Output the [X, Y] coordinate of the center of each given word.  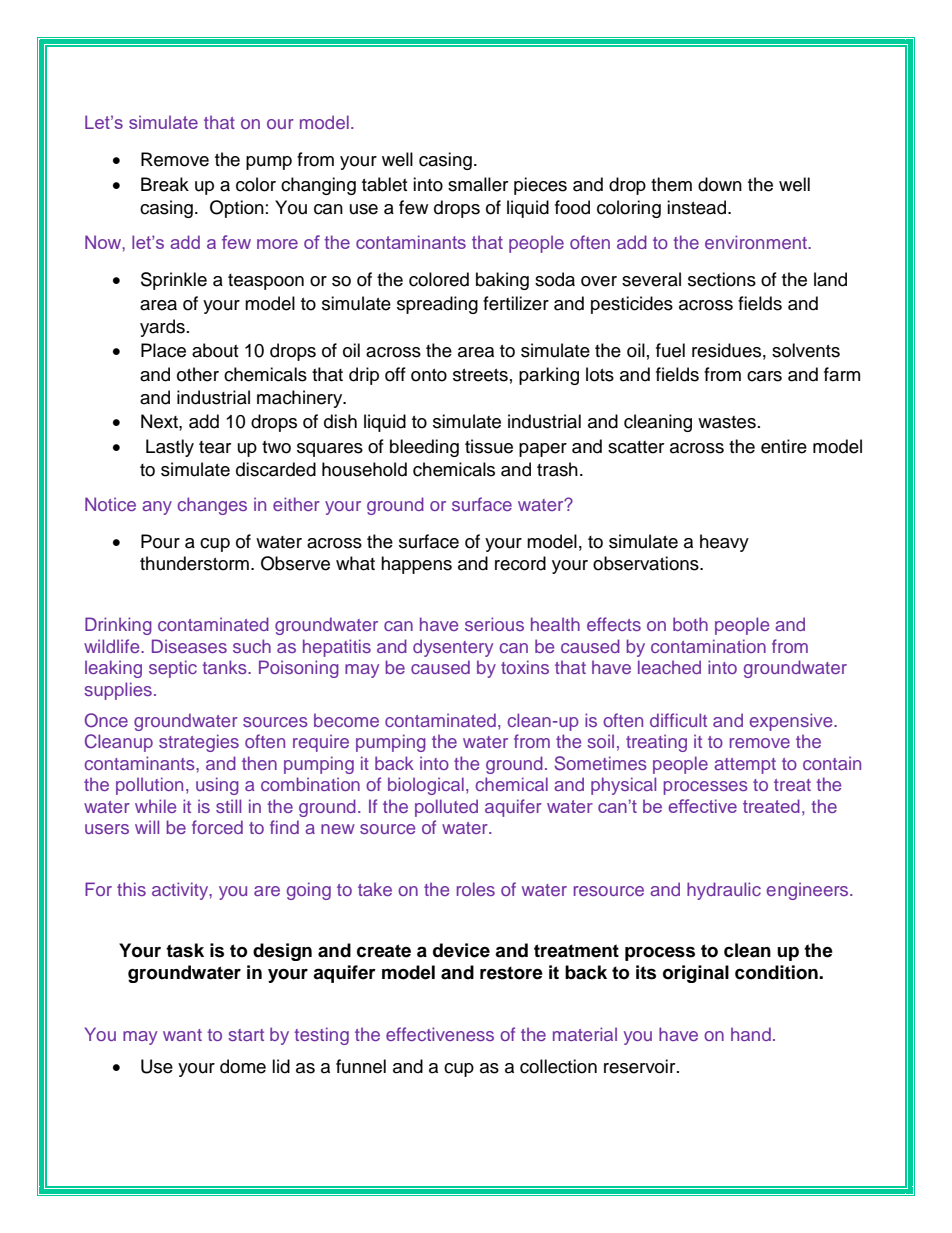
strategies [199, 743]
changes [212, 506]
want [182, 1035]
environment [757, 242]
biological [426, 786]
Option [237, 209]
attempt [745, 766]
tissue [489, 446]
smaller [478, 184]
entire [784, 446]
